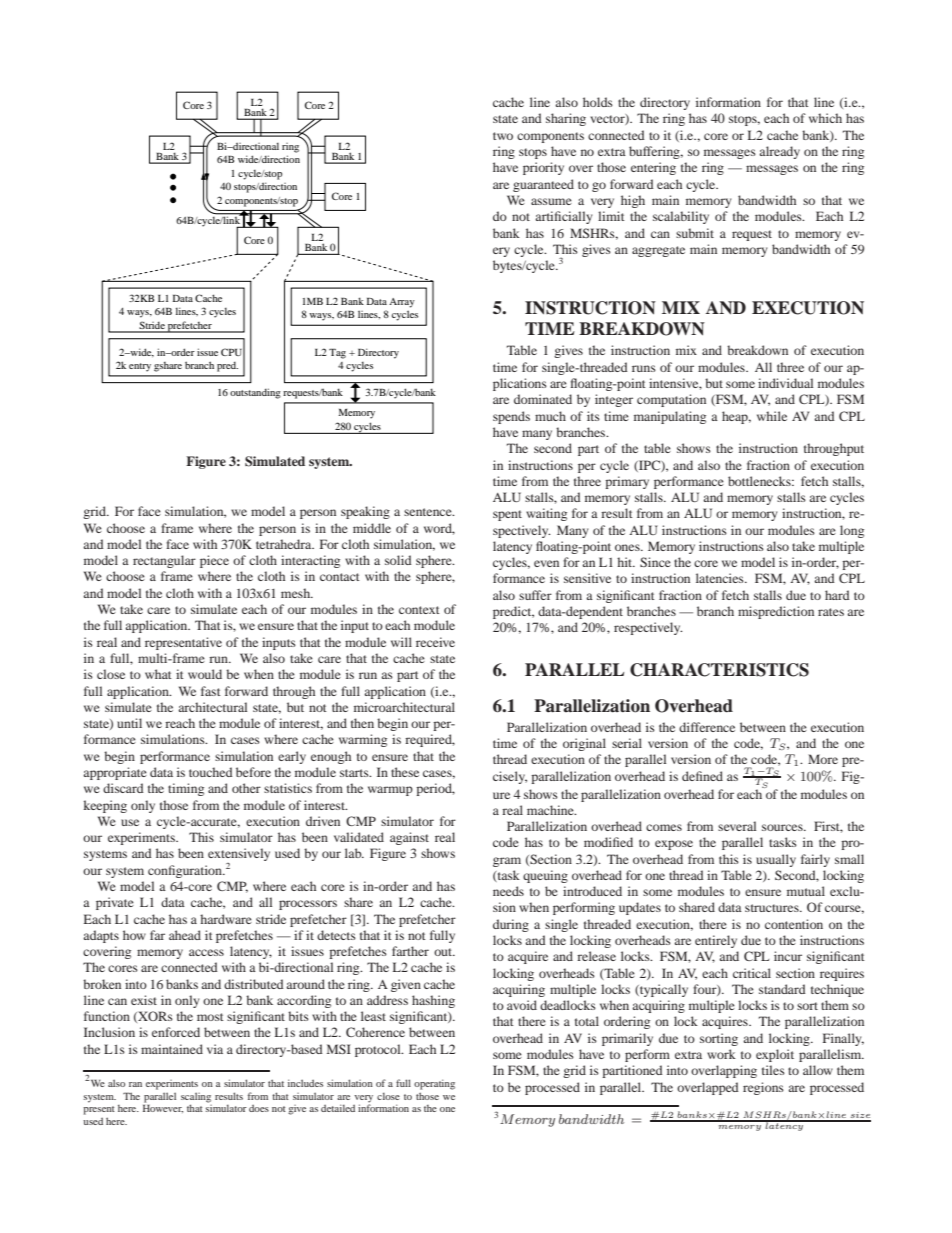 This page has height=1233, width=952. Describe the element at coordinates (419, 610) in the page. I see `context` at that location.
